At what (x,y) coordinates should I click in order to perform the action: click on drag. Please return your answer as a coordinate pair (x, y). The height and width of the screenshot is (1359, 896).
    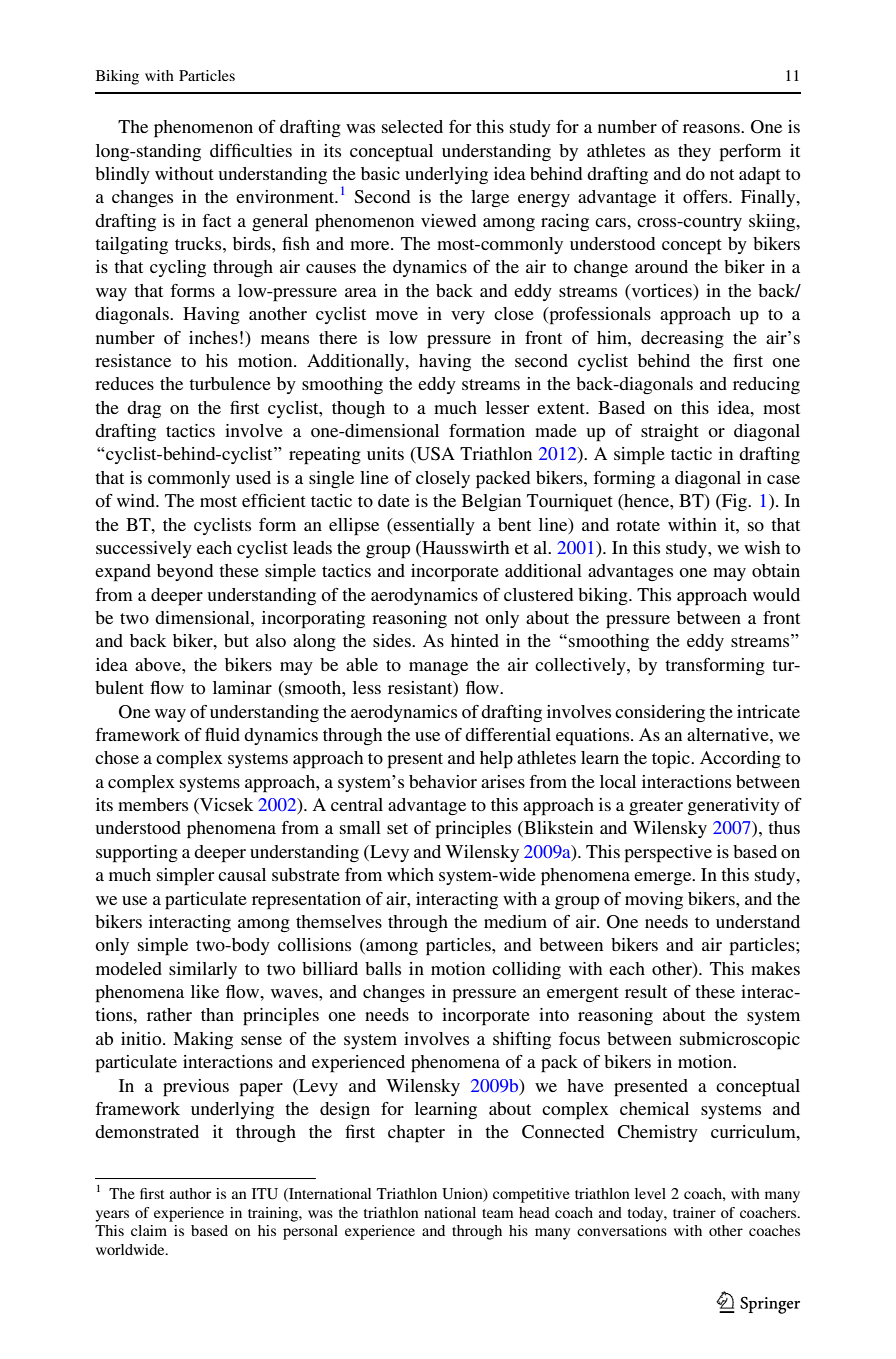
    Looking at the image, I should click on (144, 409).
